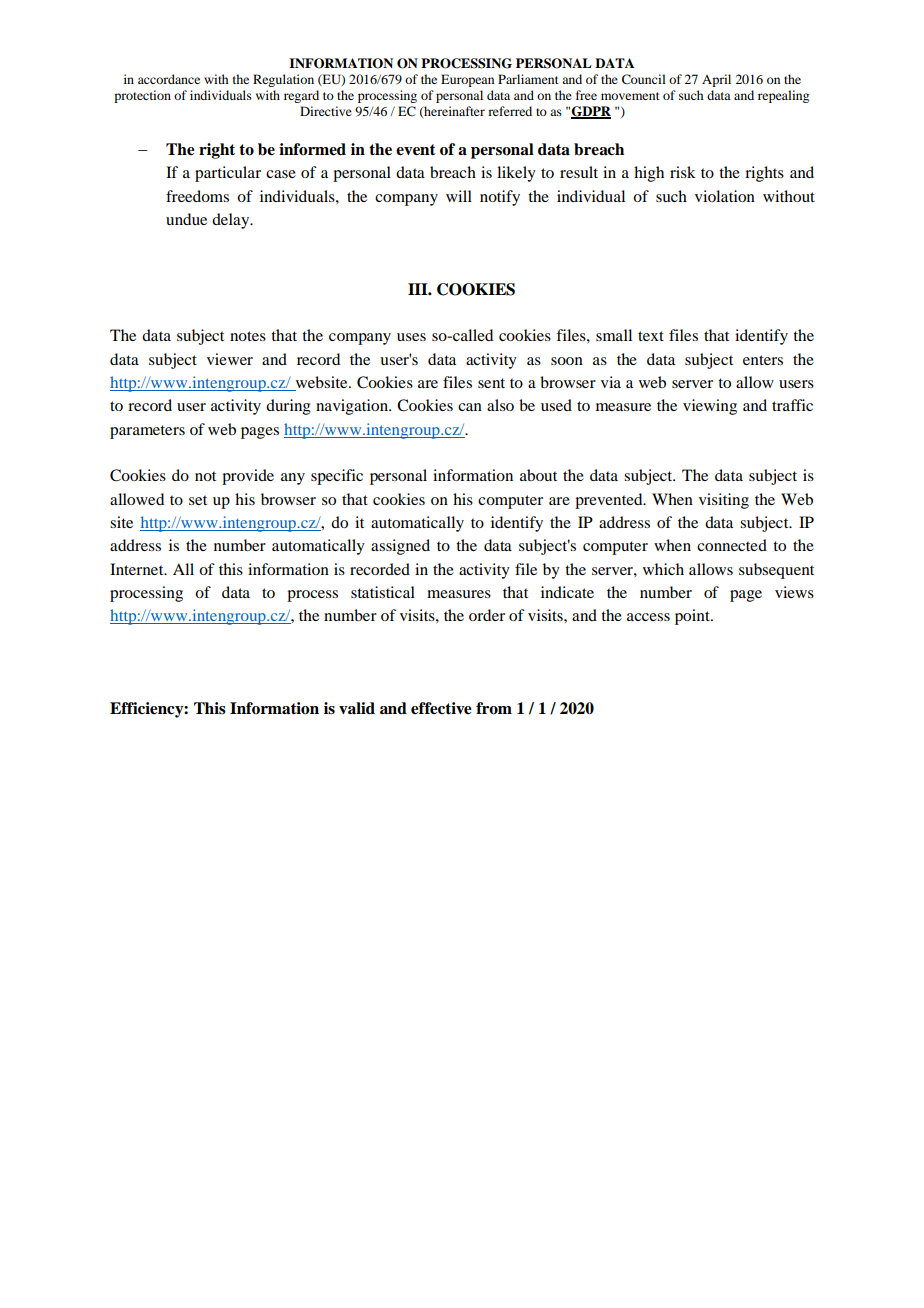  What do you see at coordinates (651, 336) in the screenshot?
I see `text` at bounding box center [651, 336].
